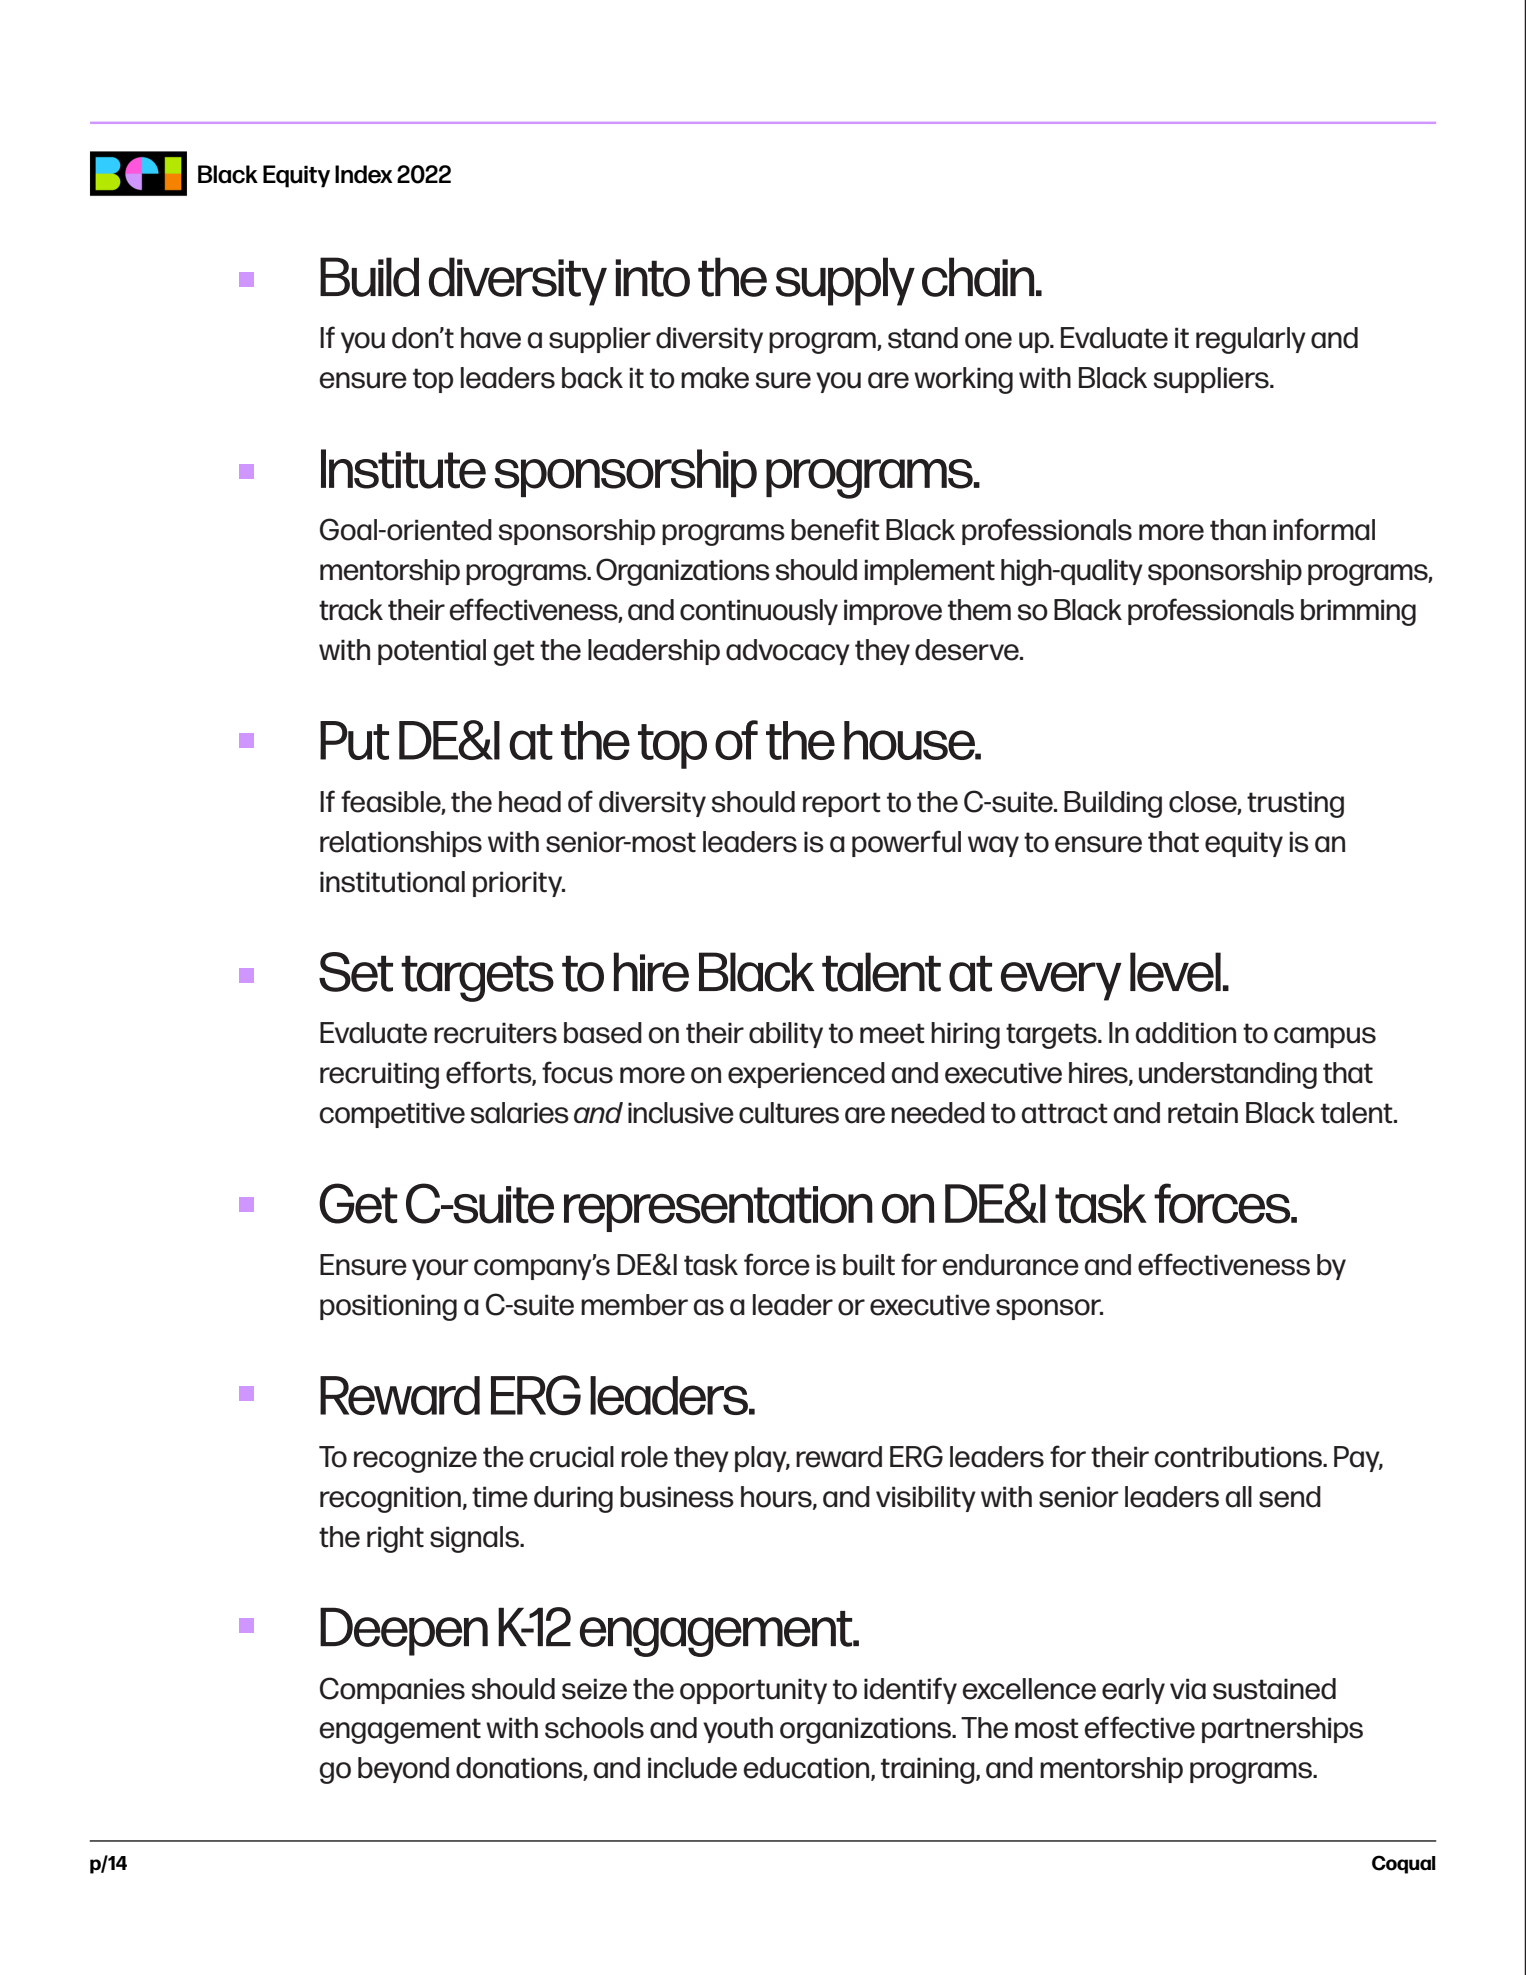  Describe the element at coordinates (432, 652) in the image. I see `potential` at that location.
